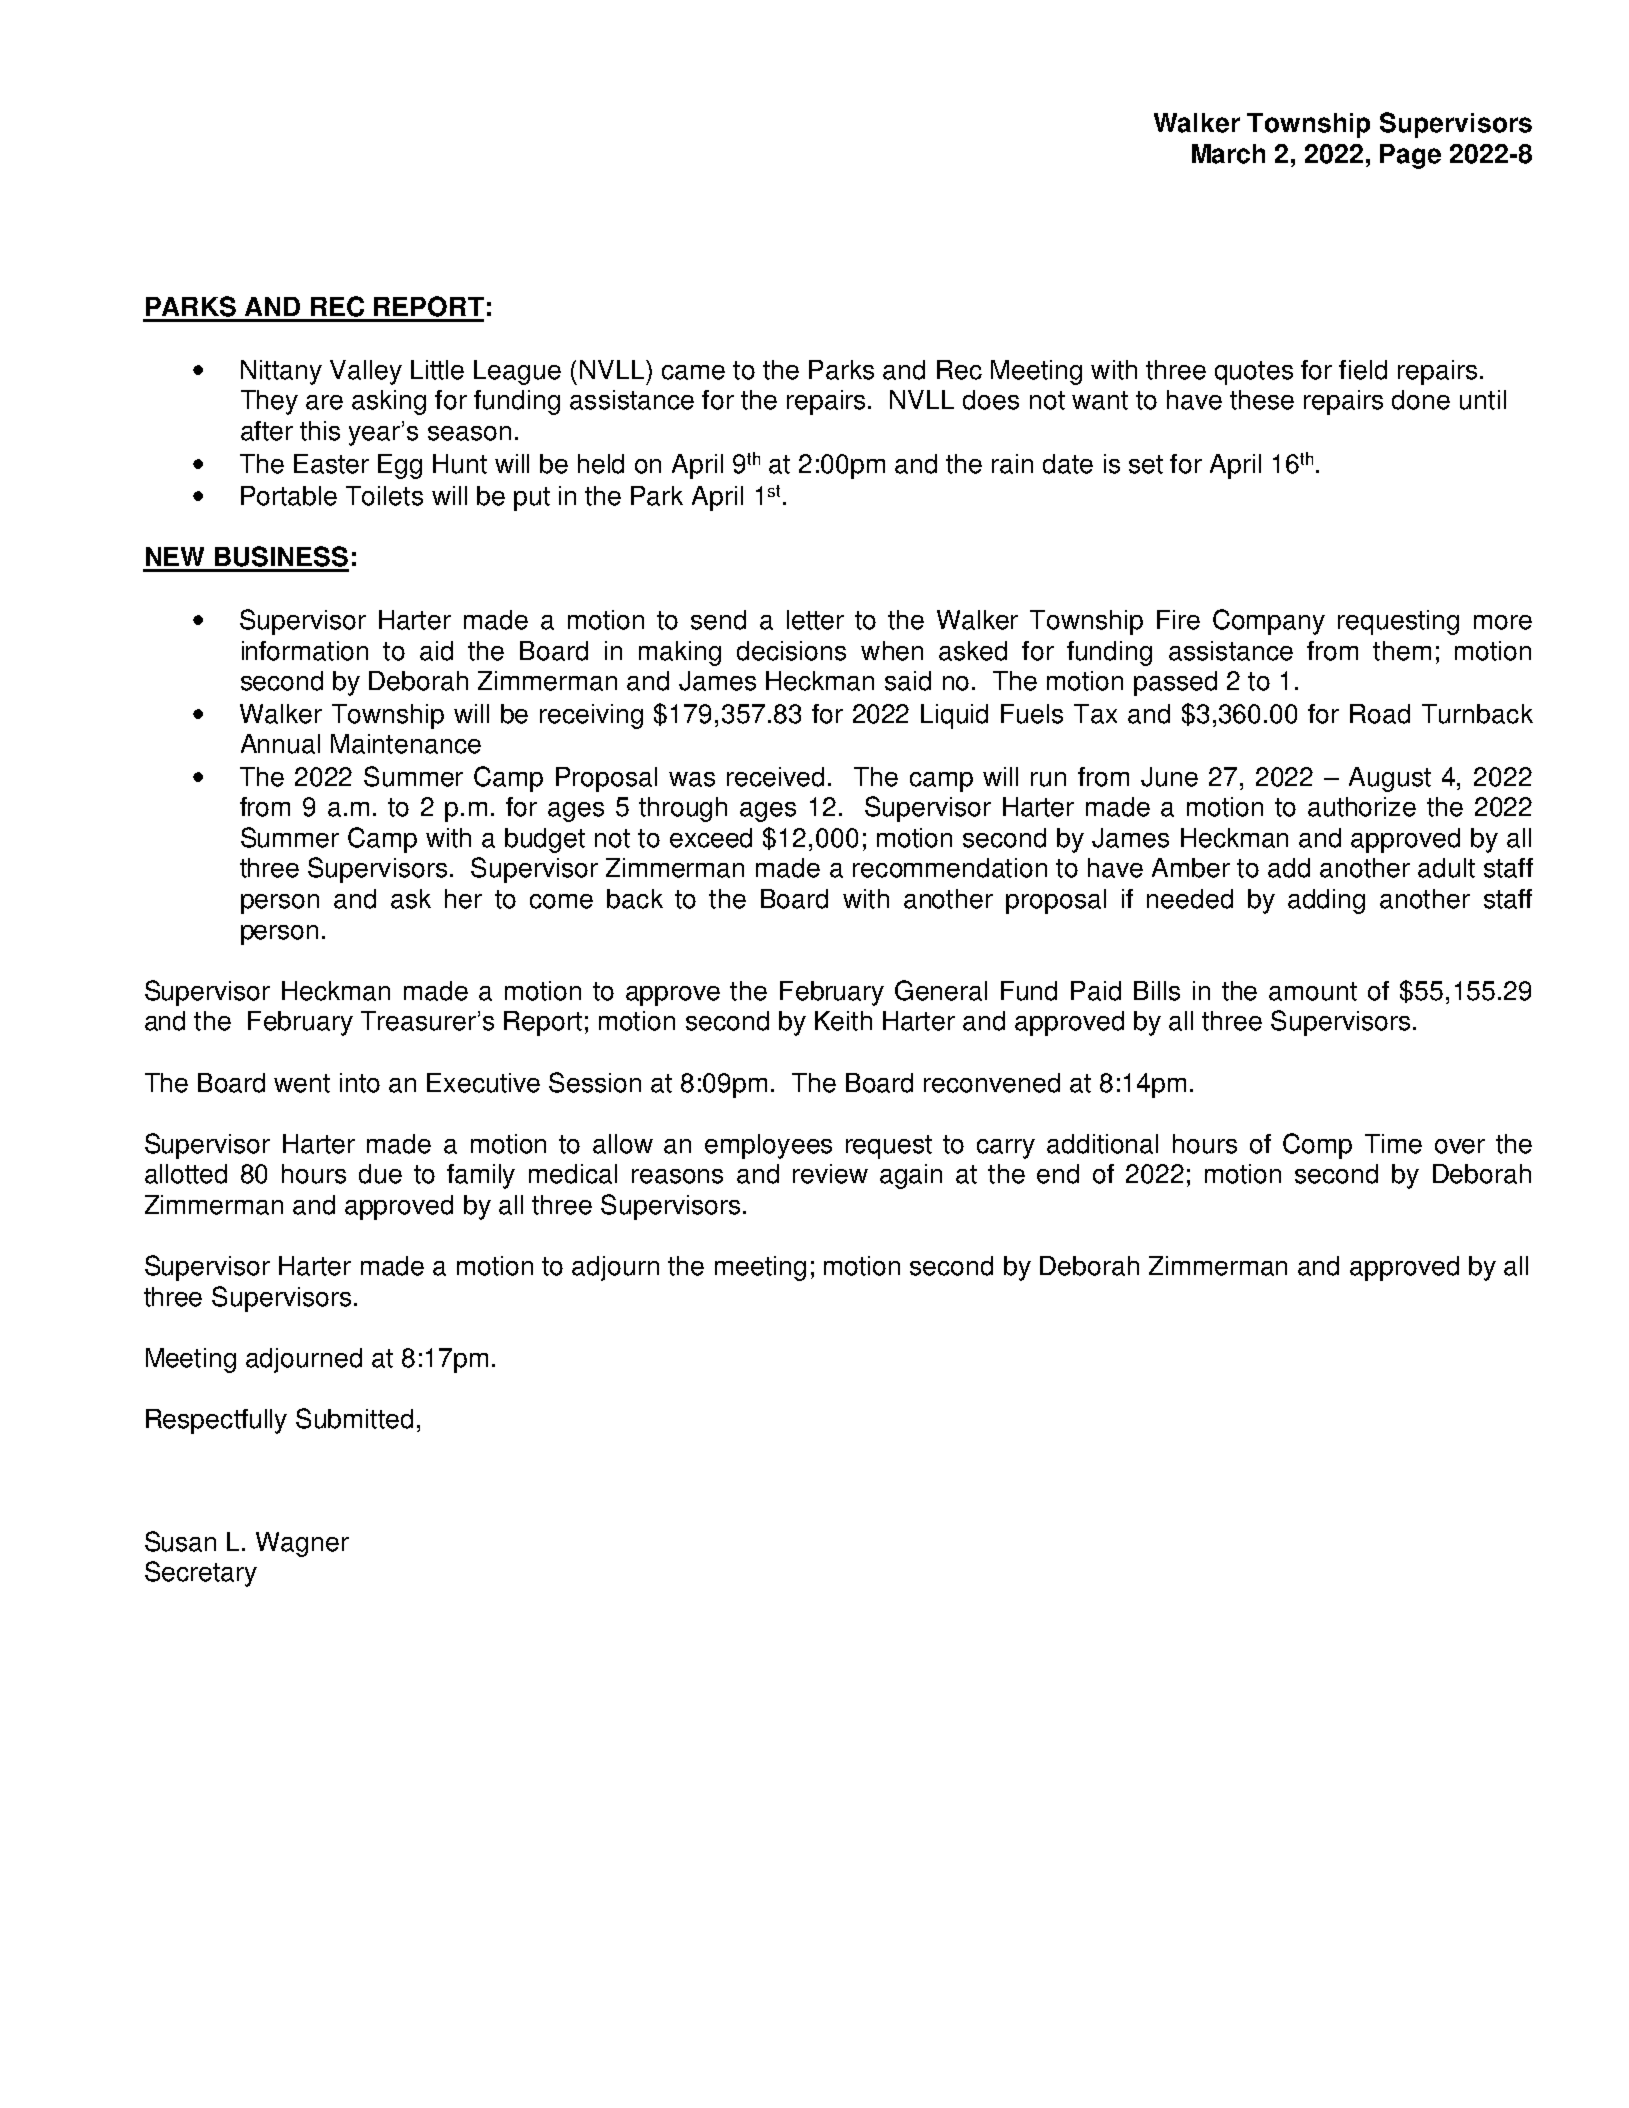 The image size is (1629, 2108). I want to click on information, so click(305, 651).
